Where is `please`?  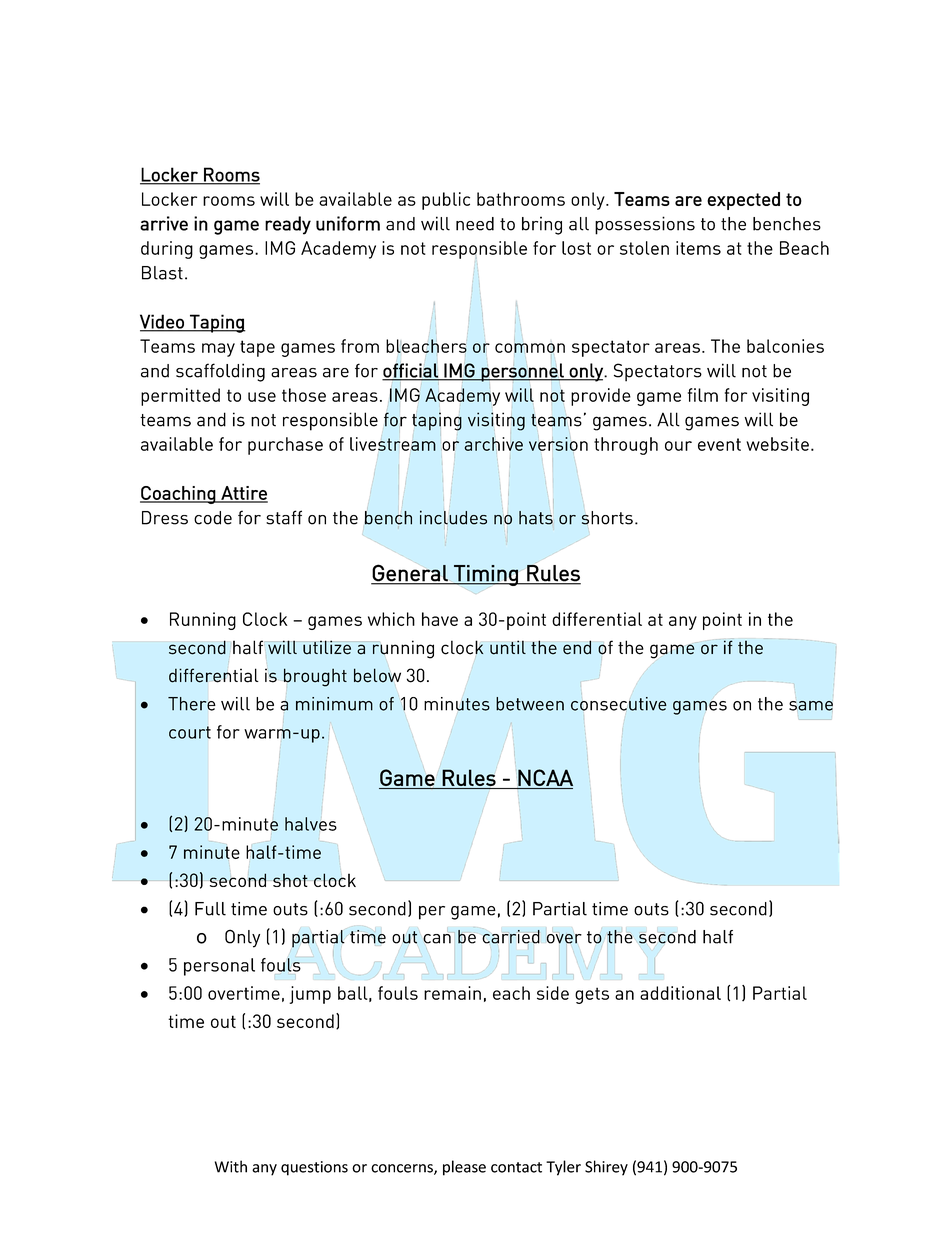
please is located at coordinates (464, 1168).
